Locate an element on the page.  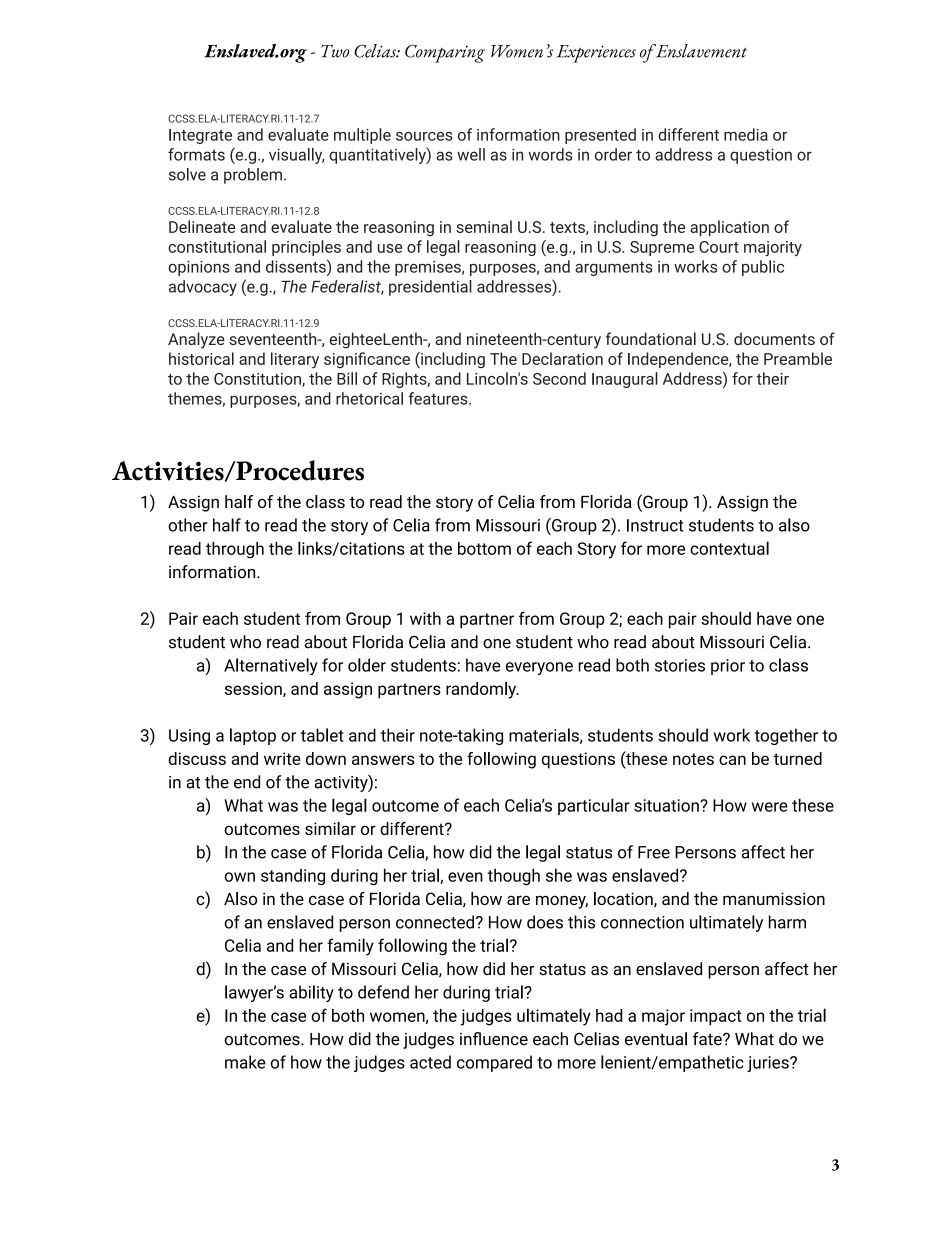
Two is located at coordinates (335, 51).
